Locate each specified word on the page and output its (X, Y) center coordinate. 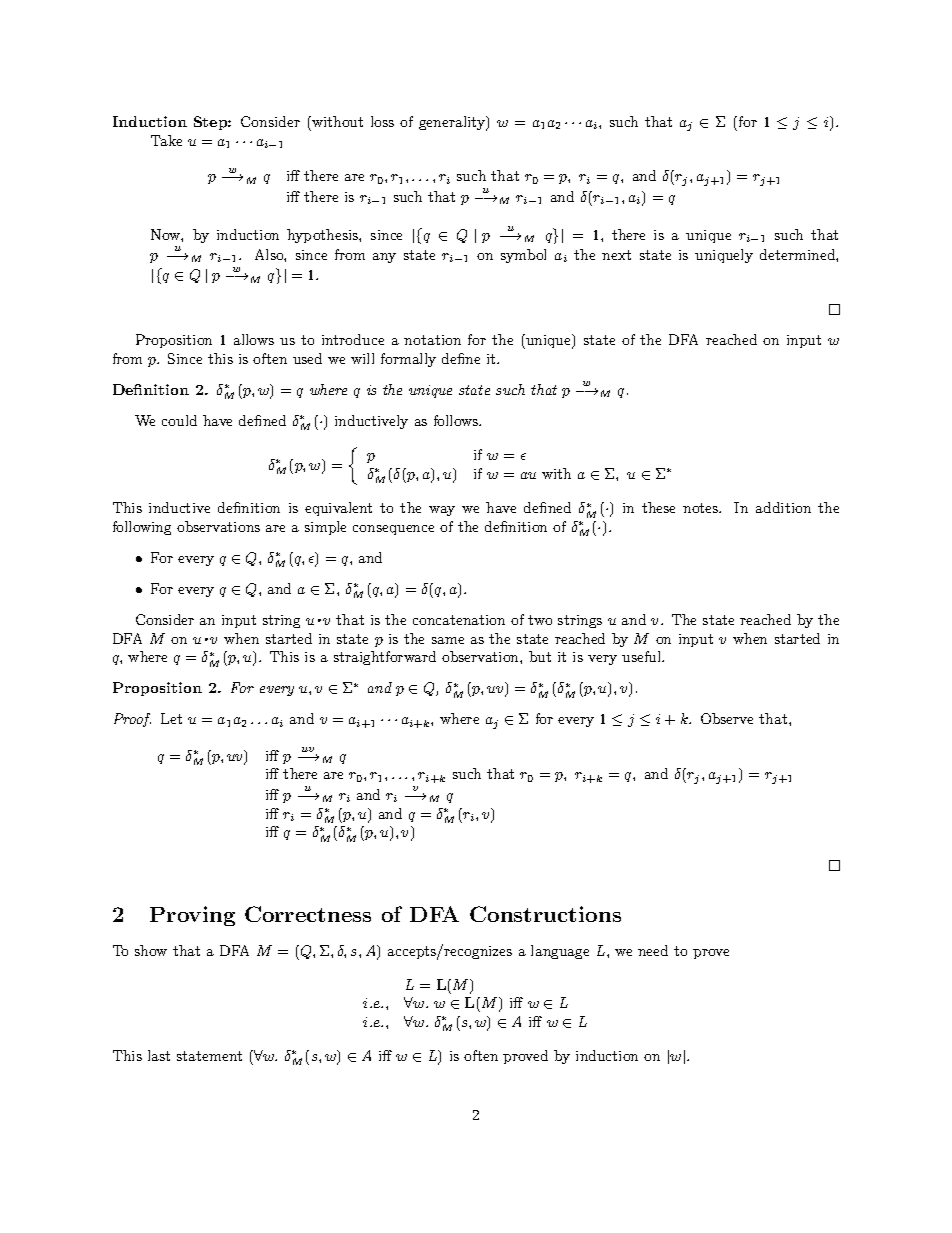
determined (798, 254)
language (560, 952)
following (142, 528)
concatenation (459, 620)
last (159, 1055)
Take (166, 140)
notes (702, 508)
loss (382, 121)
